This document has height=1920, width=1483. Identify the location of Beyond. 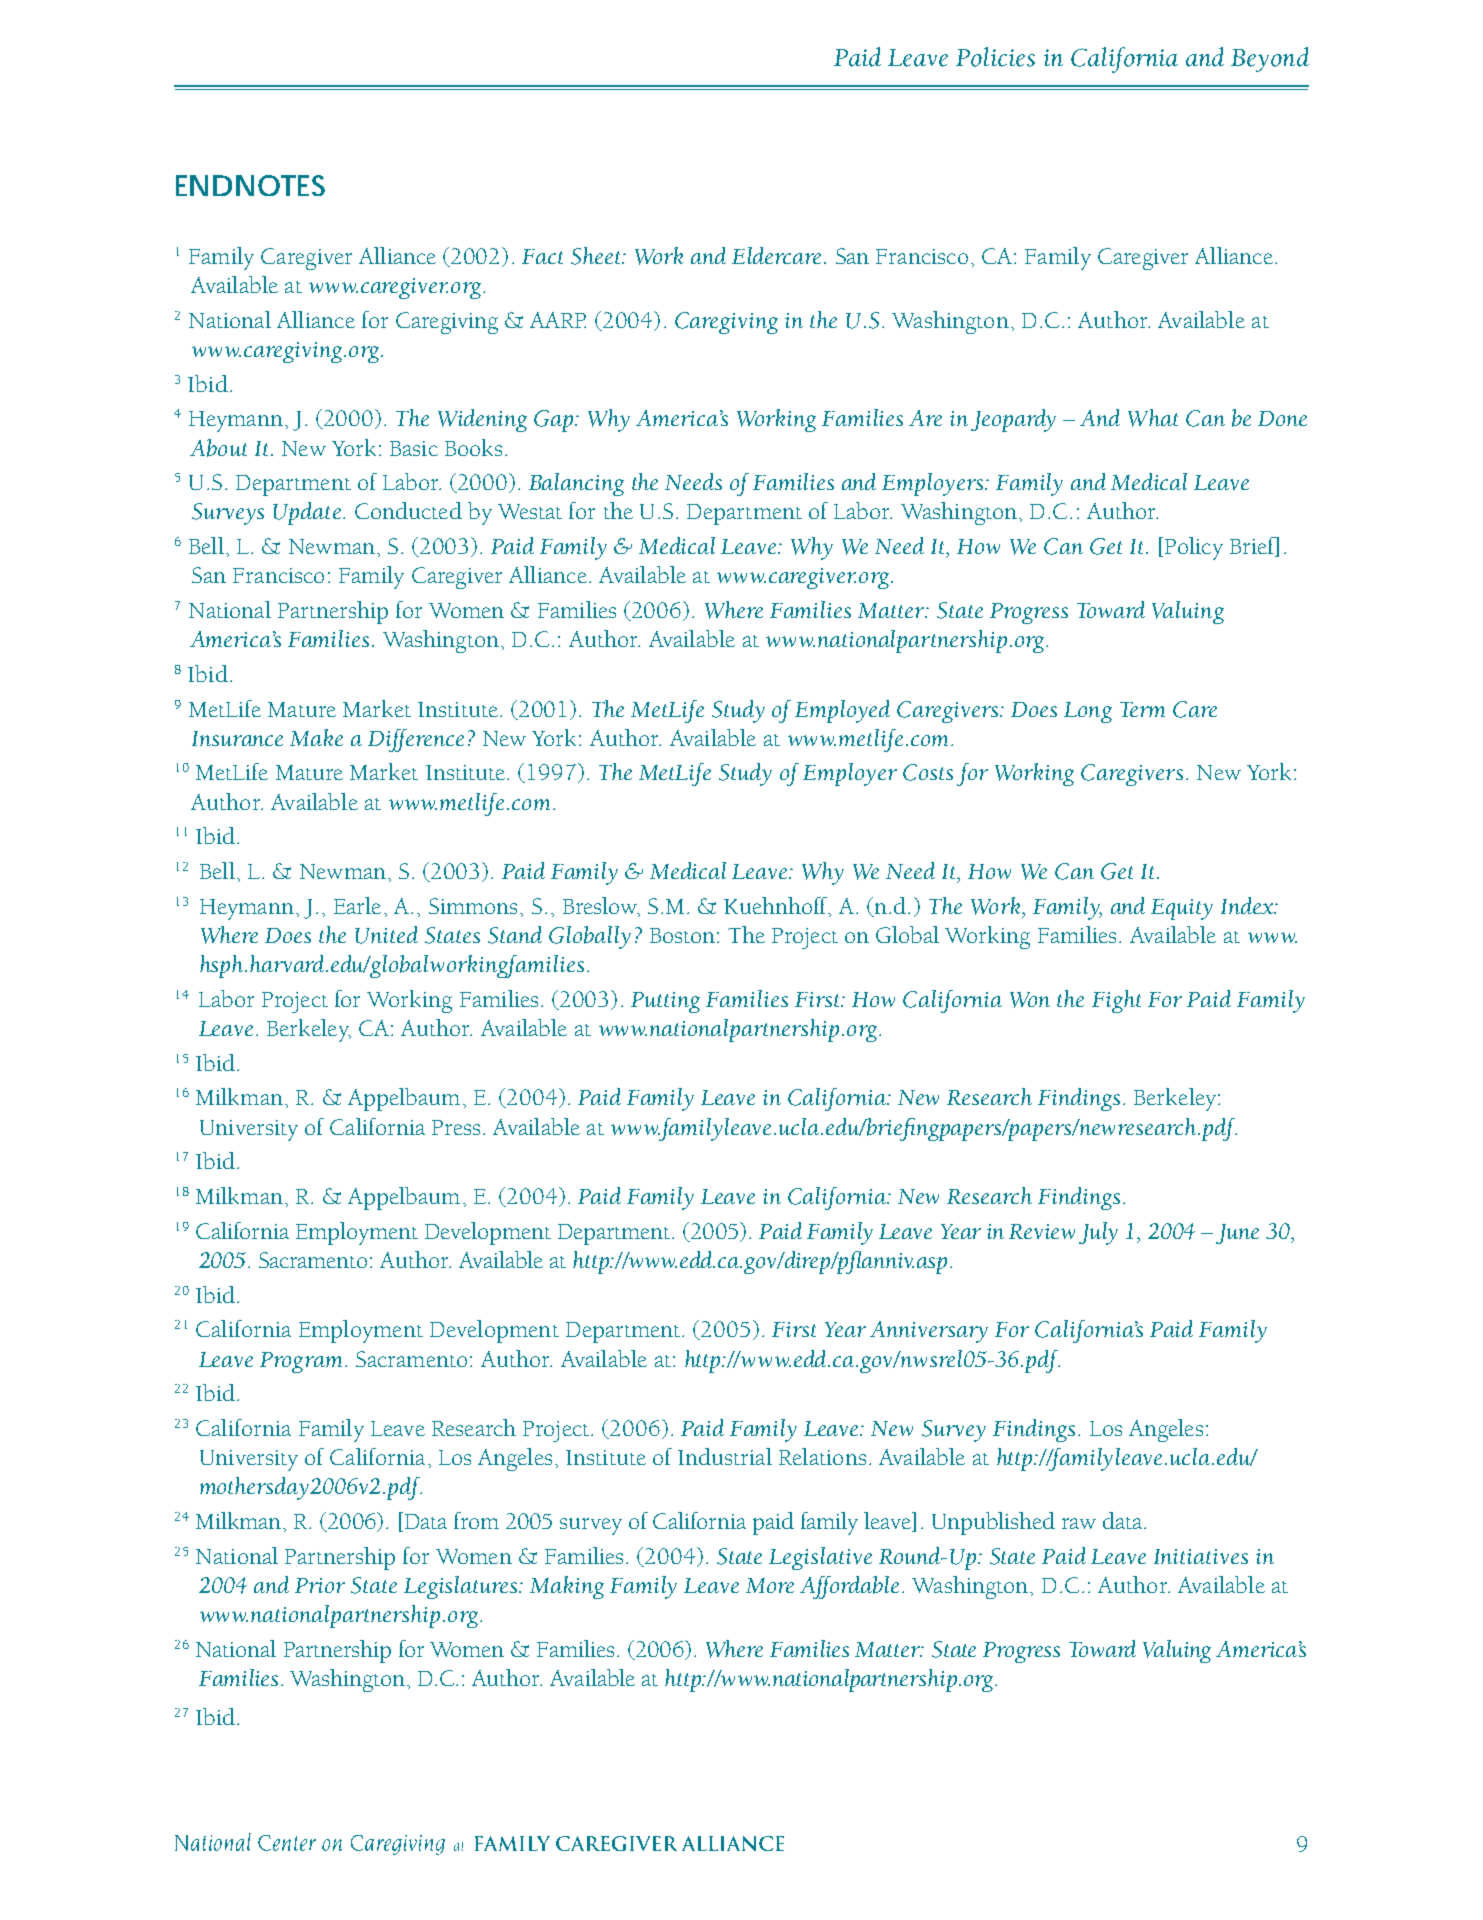
(1270, 59).
